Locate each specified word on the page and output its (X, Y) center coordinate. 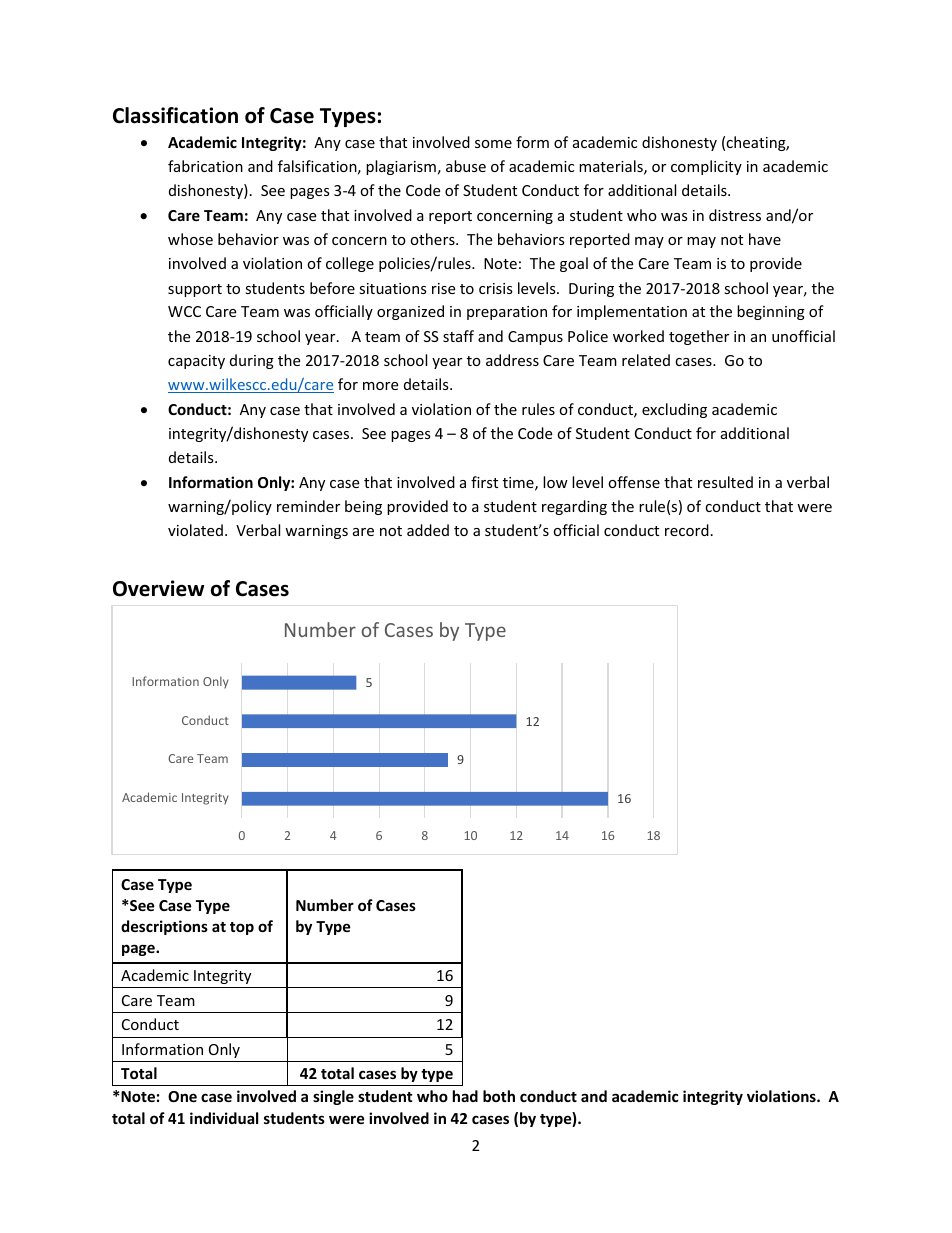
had (465, 1096)
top (242, 928)
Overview (158, 588)
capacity (196, 362)
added (428, 530)
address (512, 360)
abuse (466, 166)
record (687, 530)
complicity (706, 167)
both (499, 1096)
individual (224, 1118)
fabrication (205, 166)
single (333, 1097)
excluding (674, 410)
